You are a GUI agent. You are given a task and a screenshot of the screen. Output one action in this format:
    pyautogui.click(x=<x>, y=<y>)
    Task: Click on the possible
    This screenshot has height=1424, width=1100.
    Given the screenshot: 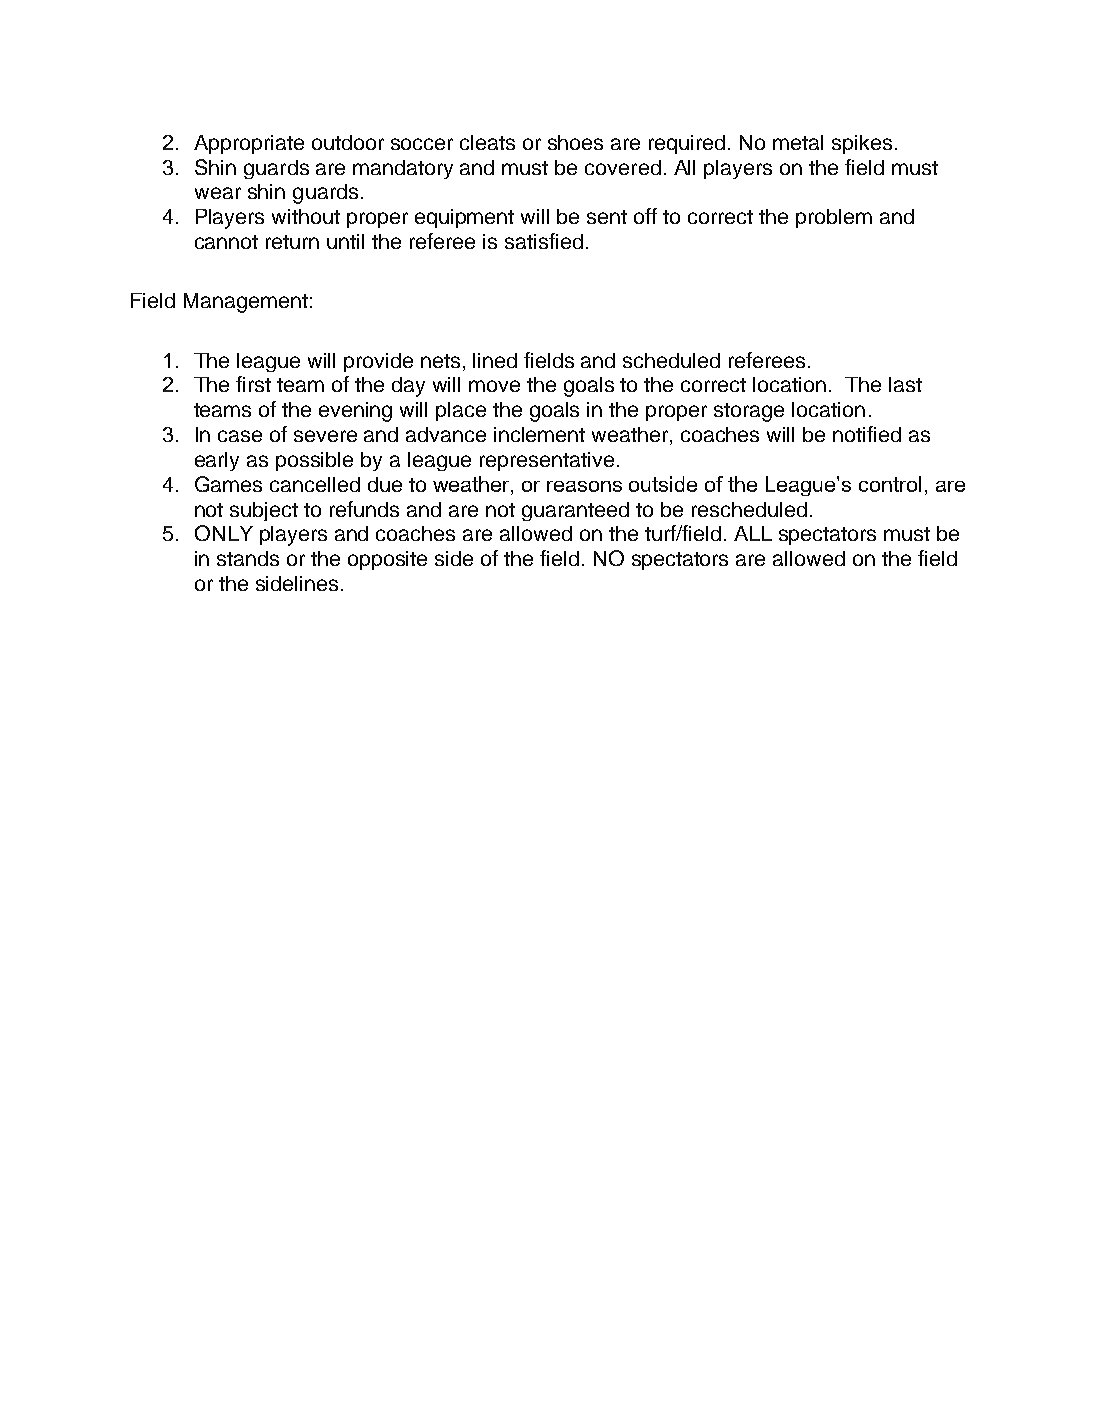 What is the action you would take?
    pyautogui.click(x=314, y=461)
